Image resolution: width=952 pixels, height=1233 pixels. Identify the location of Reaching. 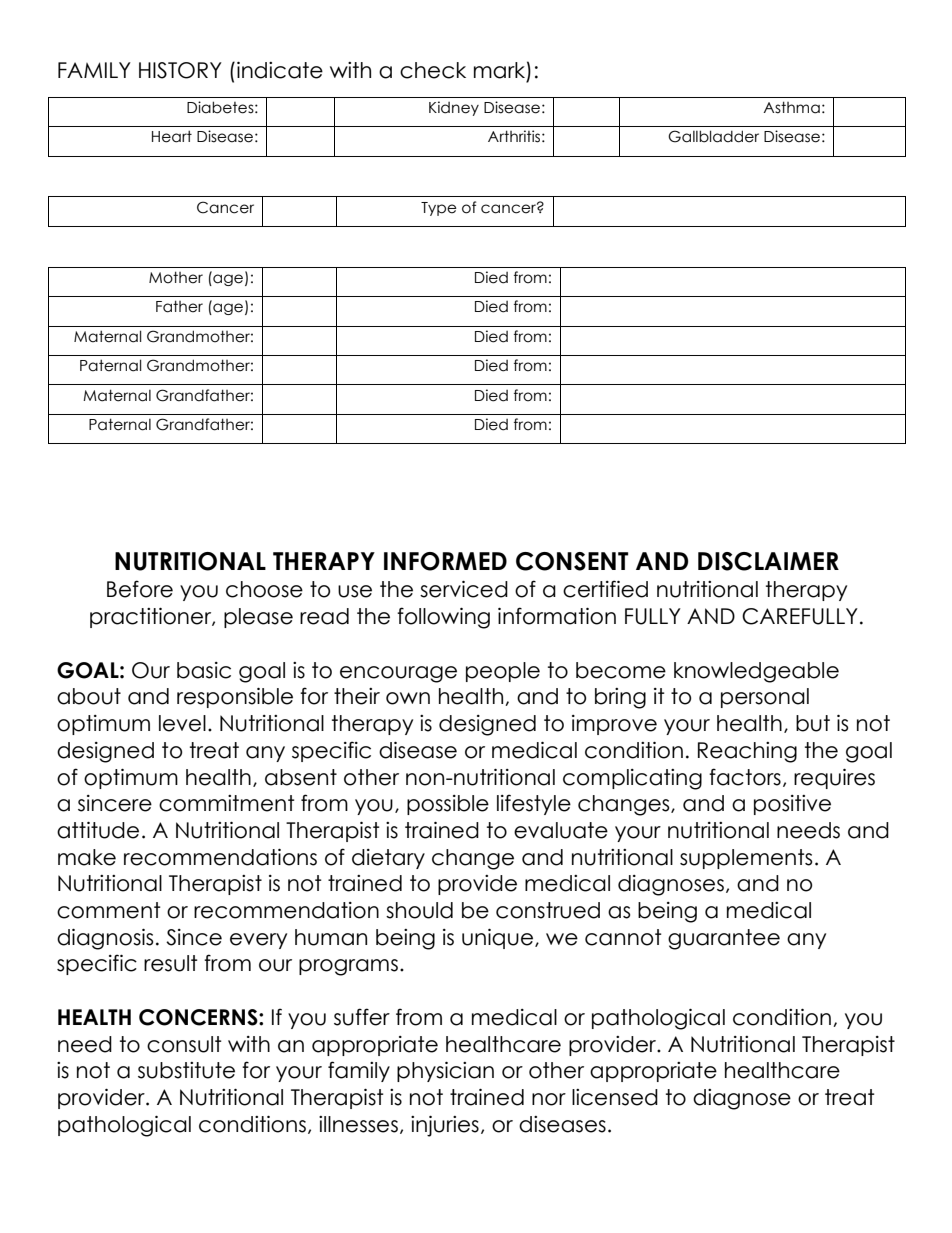
(747, 752).
